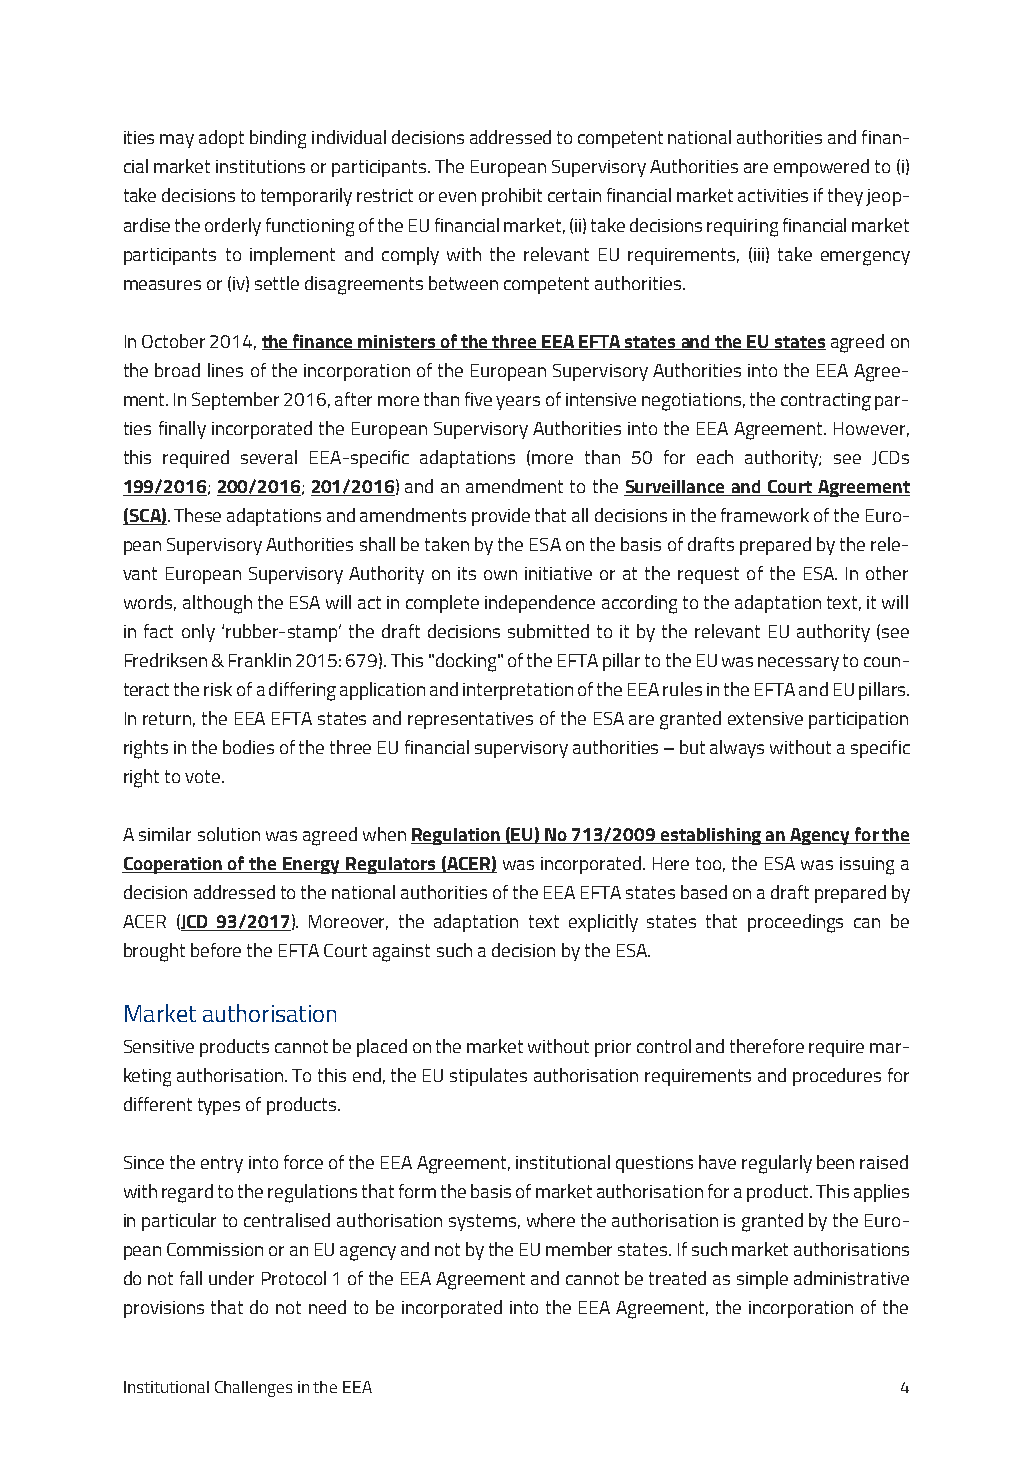 Image resolution: width=1033 pixels, height=1461 pixels. I want to click on institutions, so click(260, 166).
